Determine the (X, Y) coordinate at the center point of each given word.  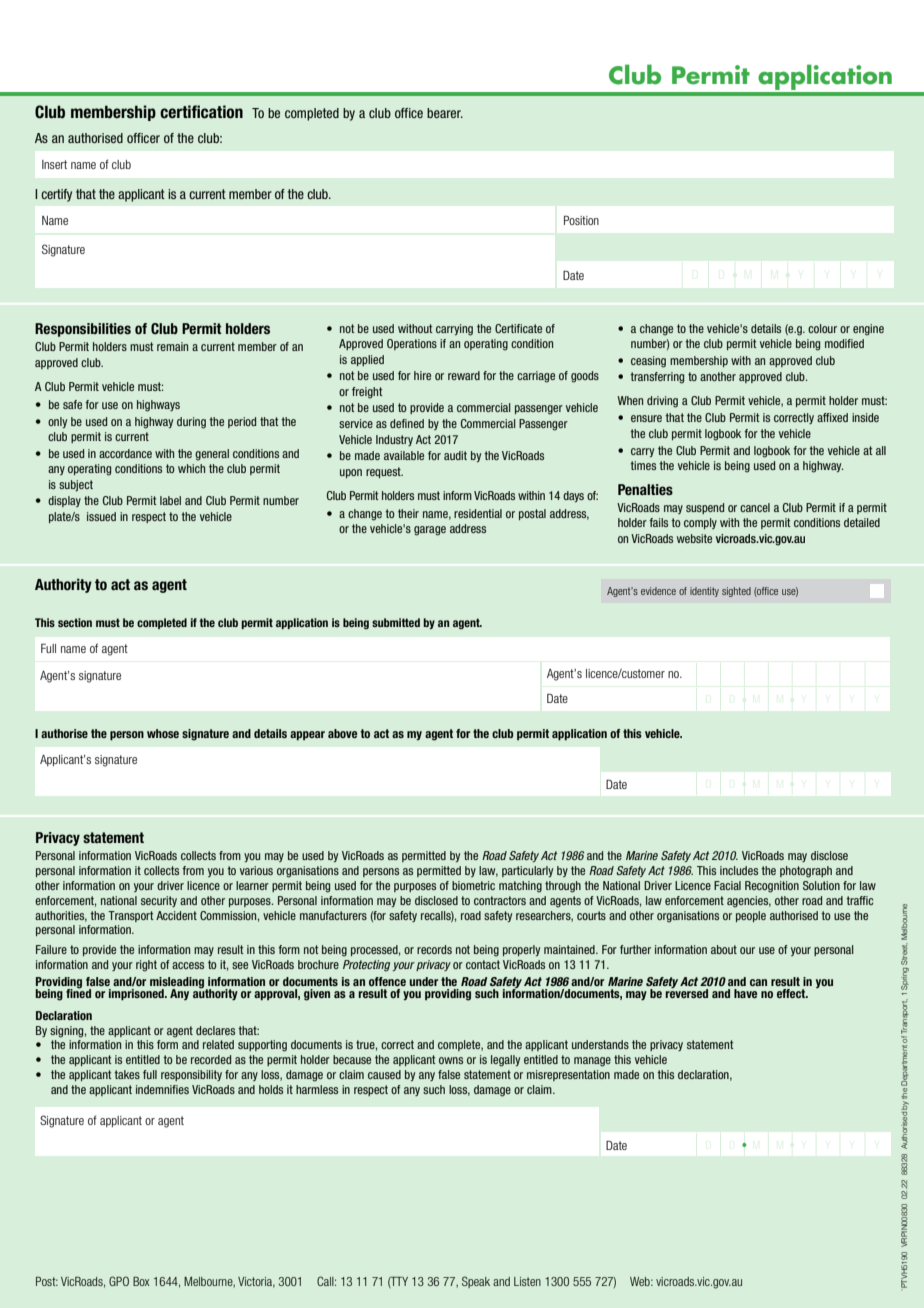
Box (141, 1281)
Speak (476, 1282)
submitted (396, 622)
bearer (445, 113)
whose (163, 733)
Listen (527, 1281)
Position (581, 220)
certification (201, 112)
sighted (736, 592)
